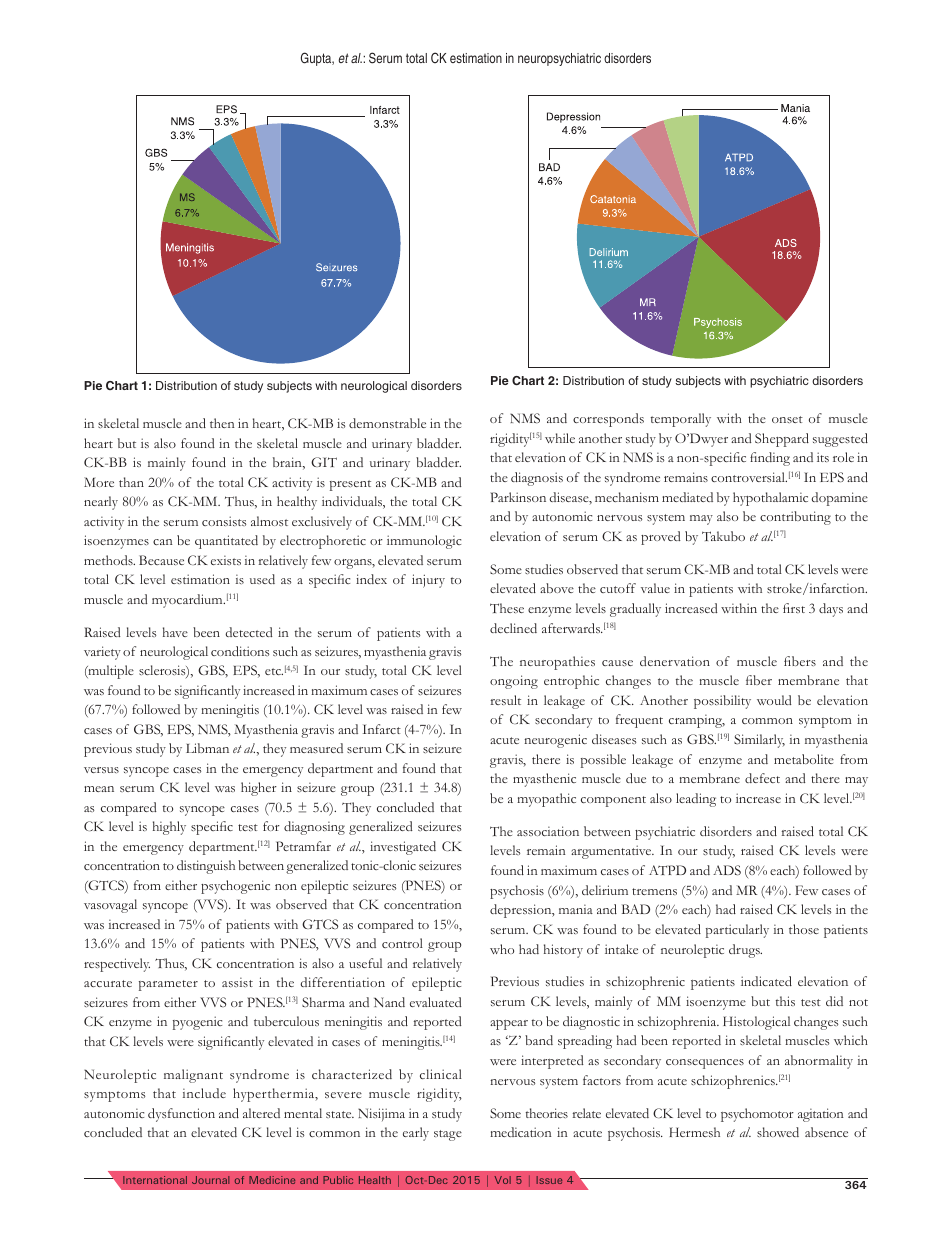  What do you see at coordinates (782, 440) in the document?
I see `Sheppard` at bounding box center [782, 440].
